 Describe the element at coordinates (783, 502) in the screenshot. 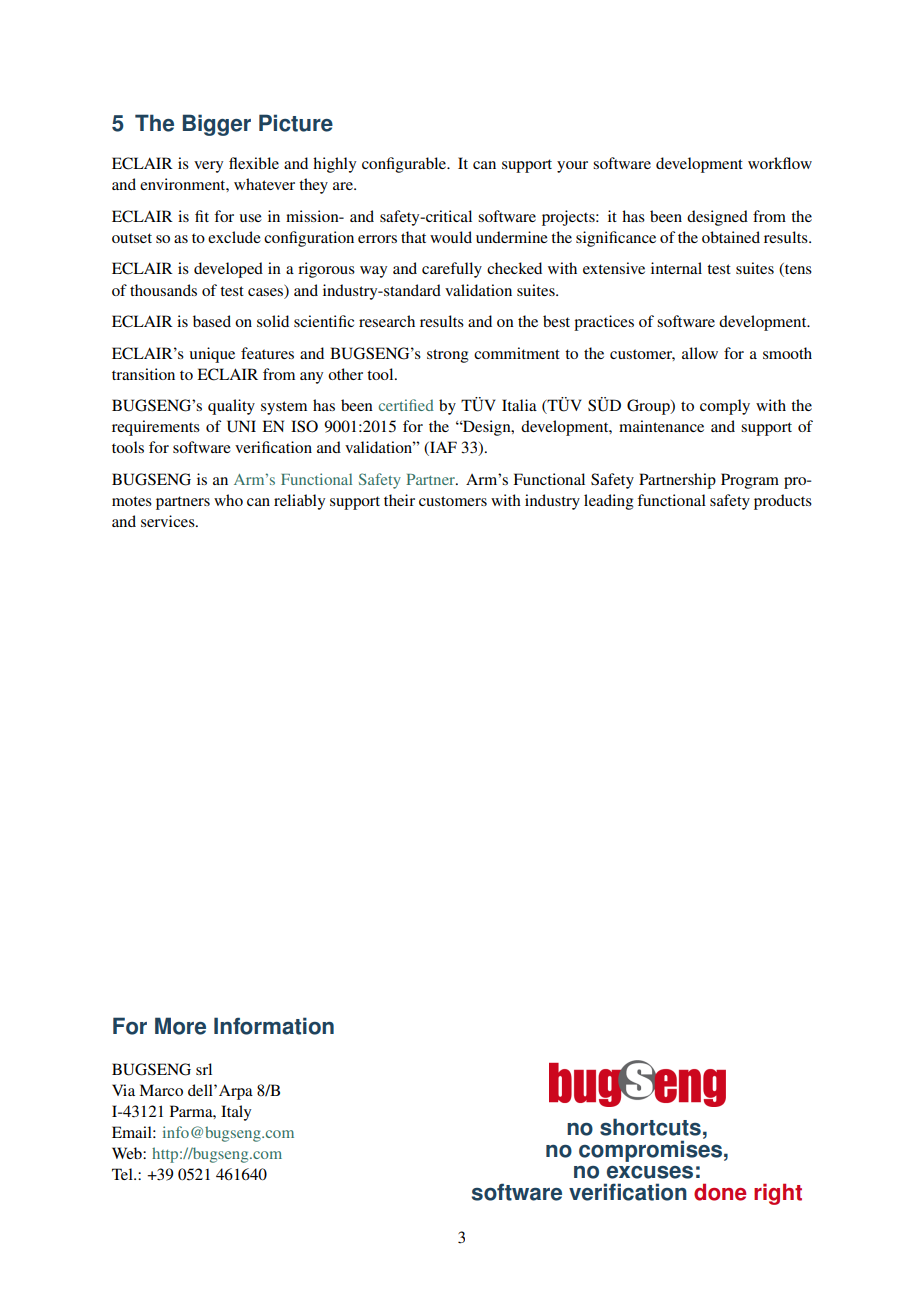

I see `products` at that location.
